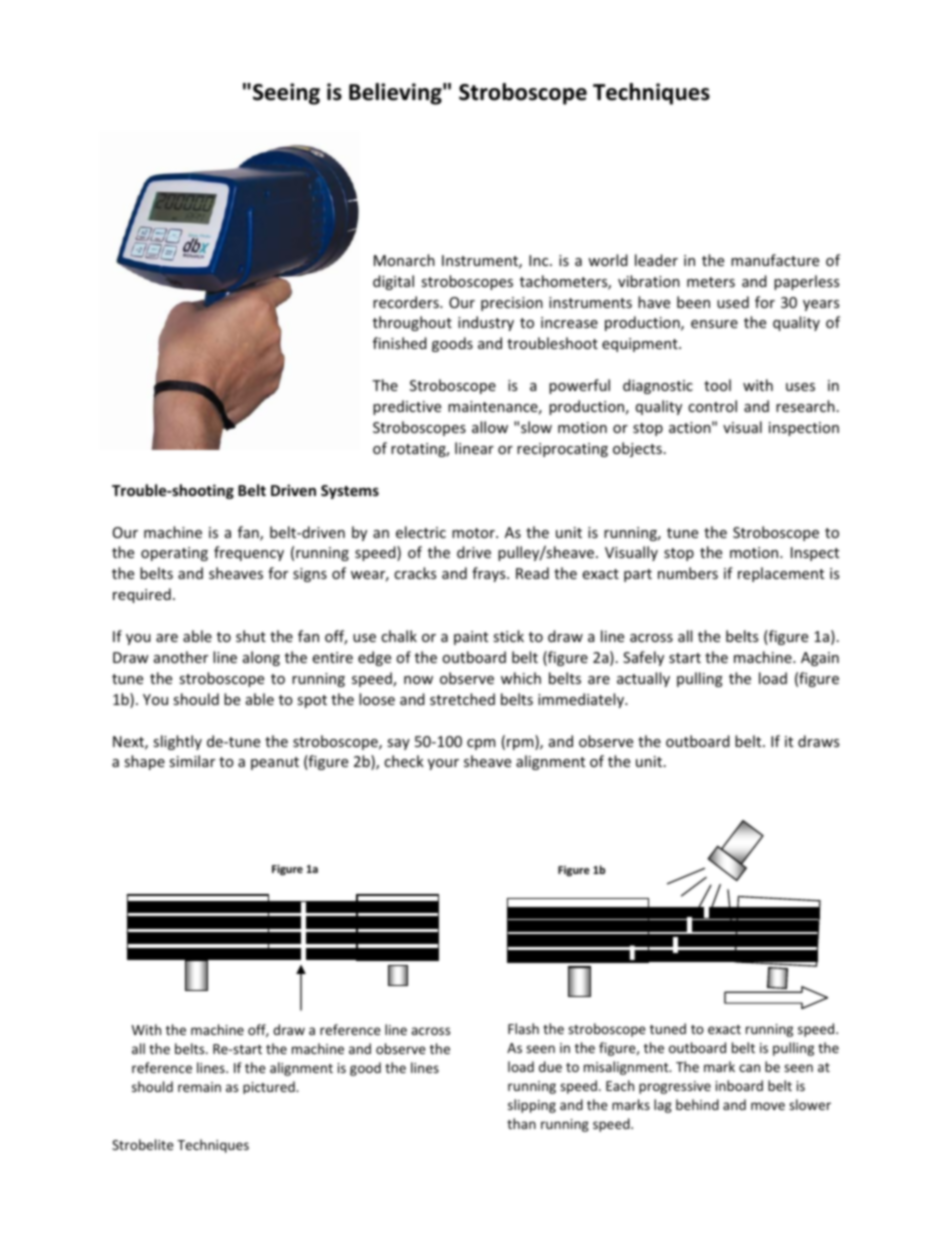  Describe the element at coordinates (404, 260) in the screenshot. I see `Monarch` at that location.
